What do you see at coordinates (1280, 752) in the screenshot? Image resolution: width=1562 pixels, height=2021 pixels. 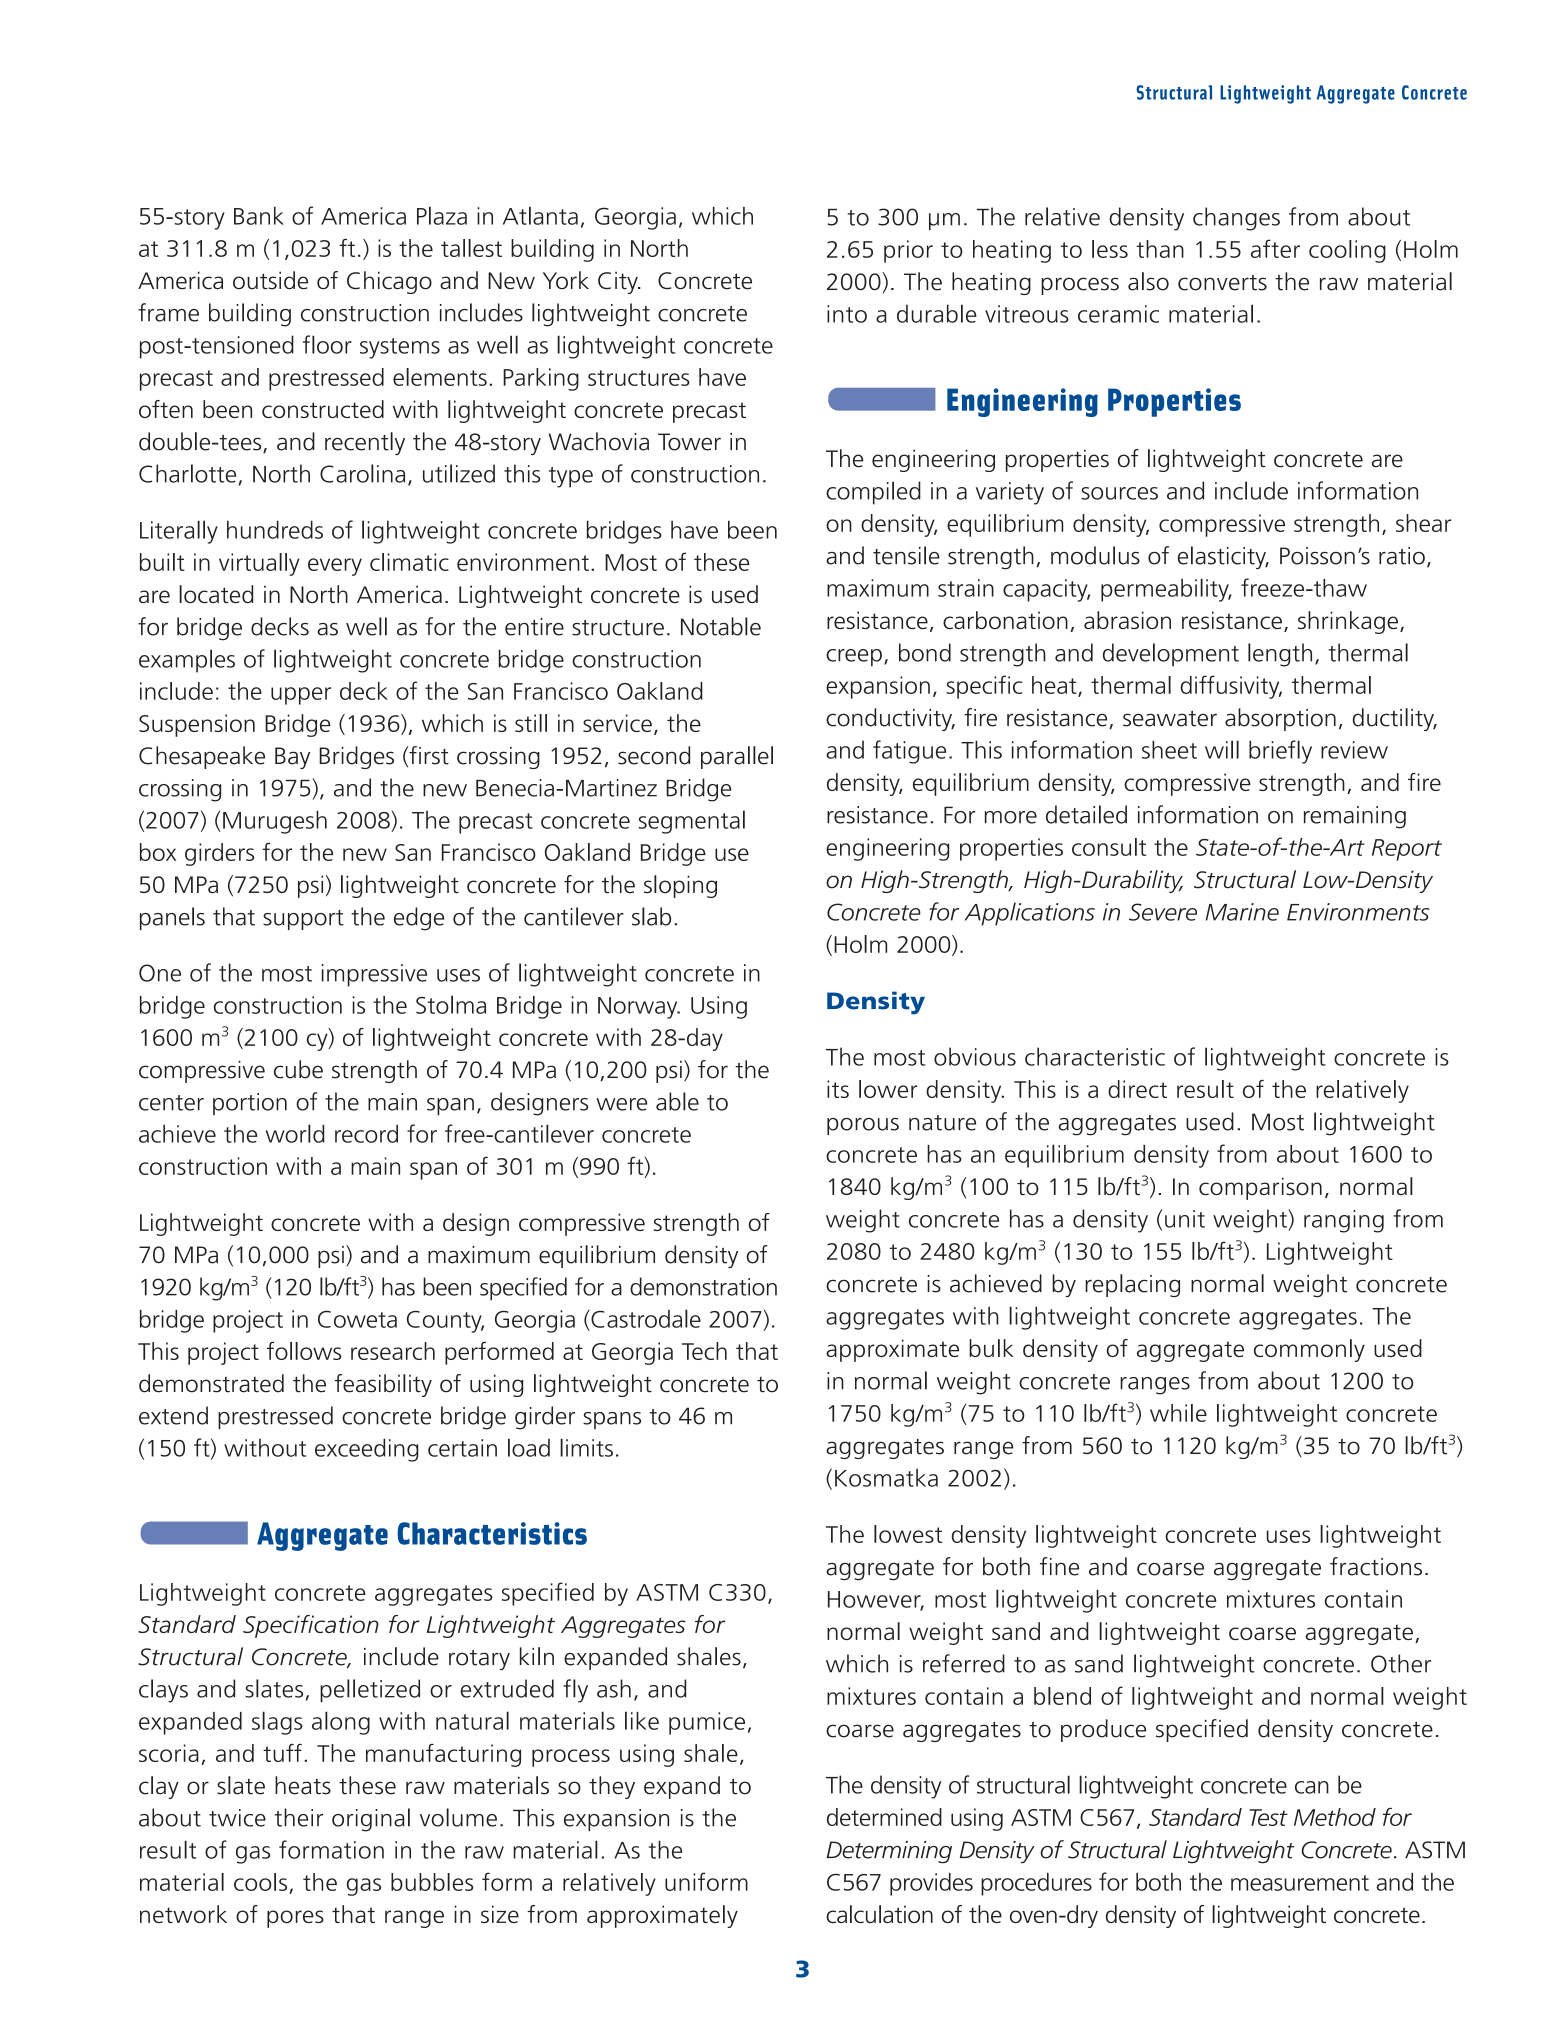 I see `briefly` at bounding box center [1280, 752].
